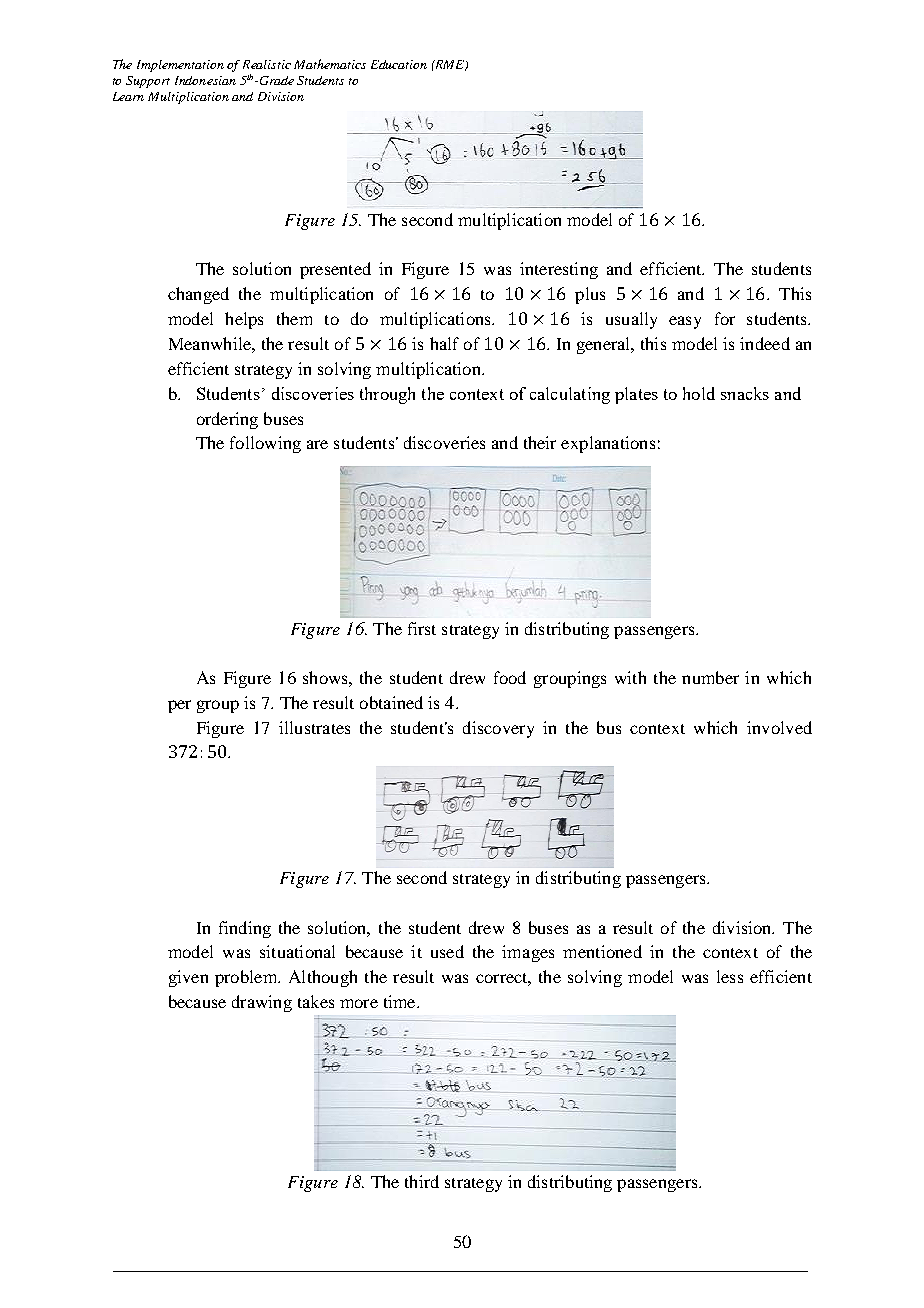 The width and height of the screenshot is (924, 1308). Describe the element at coordinates (422, 1181) in the screenshot. I see `third` at that location.
